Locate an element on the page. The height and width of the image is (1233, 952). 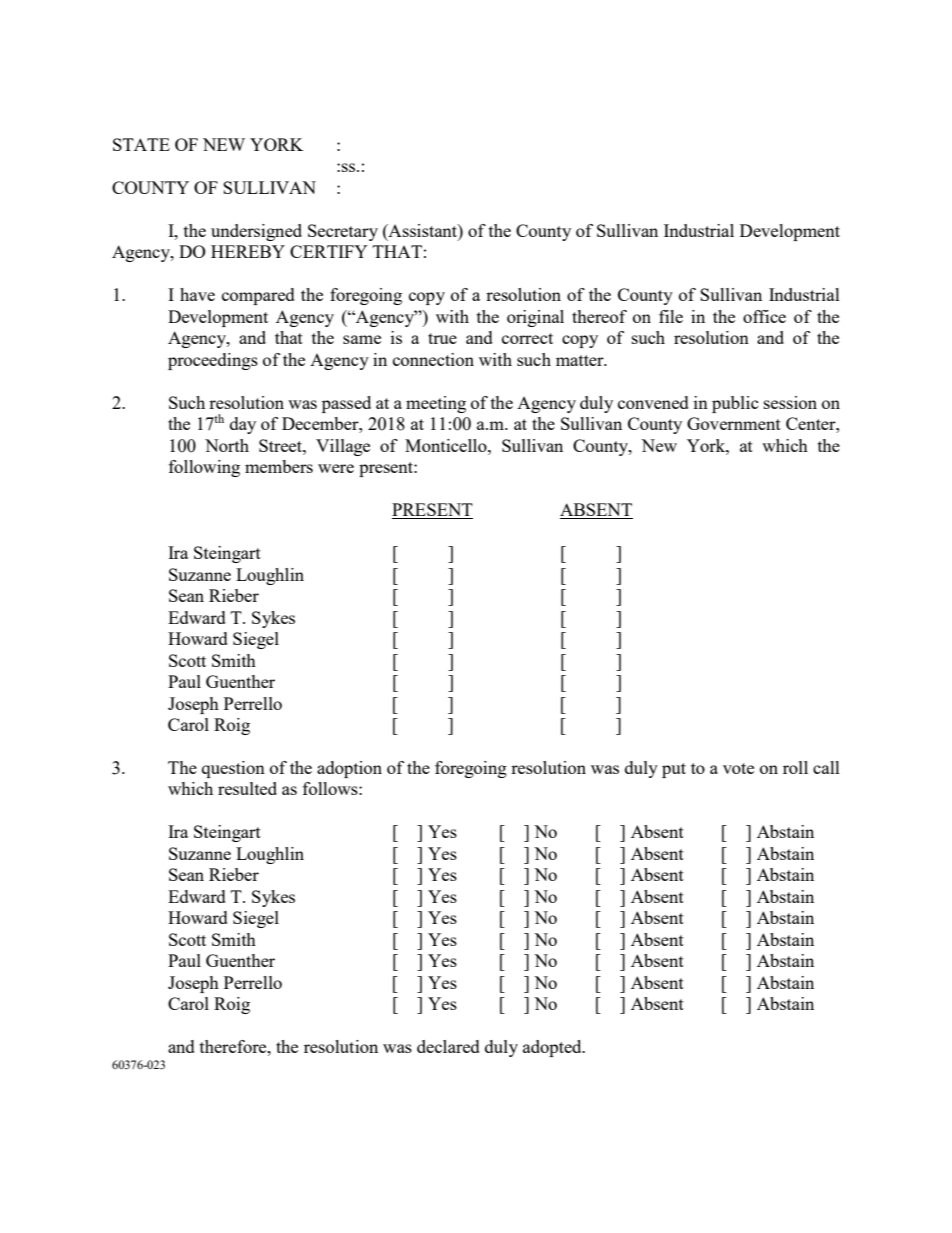
Monticello is located at coordinates (447, 445).
